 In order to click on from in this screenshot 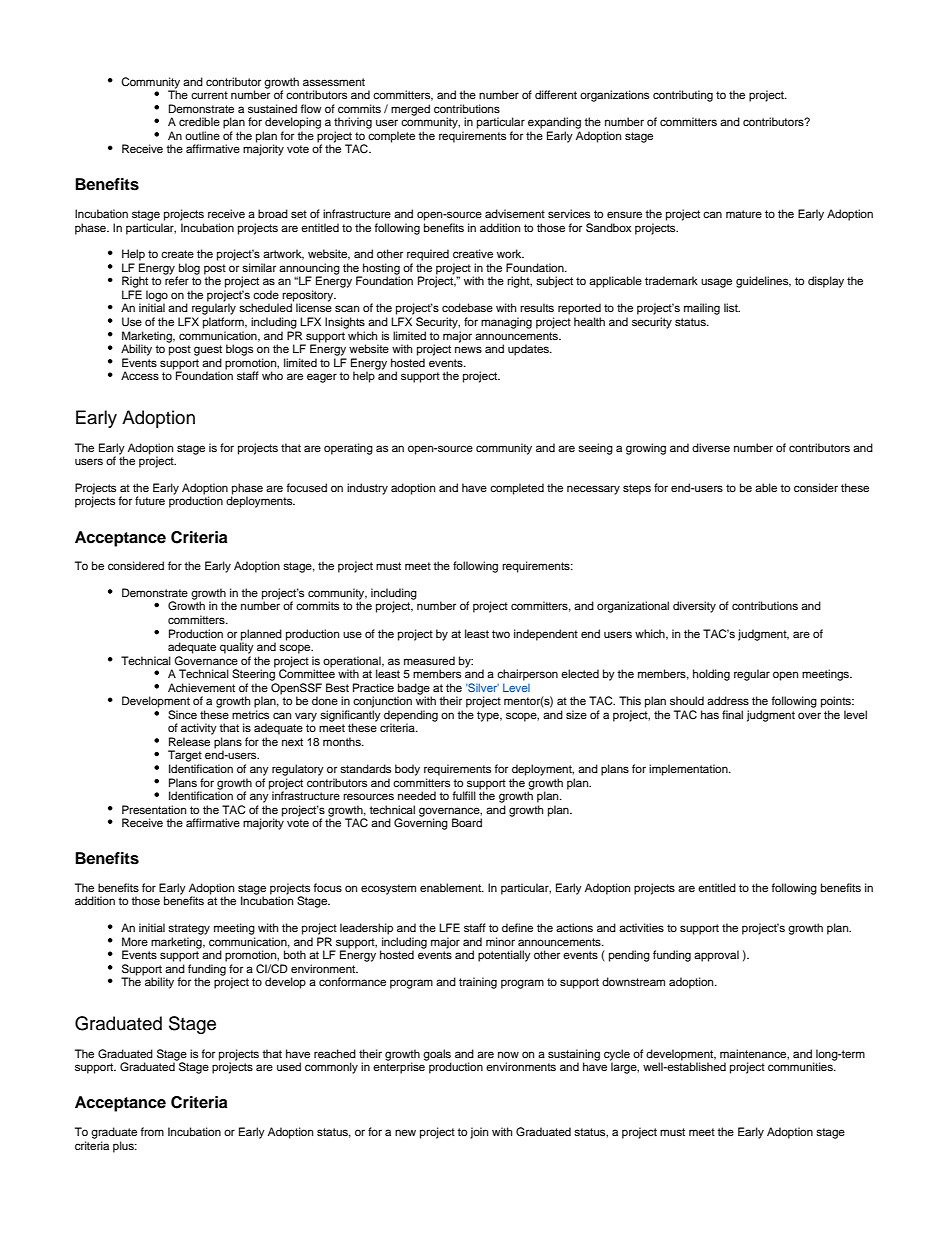, I will do `click(152, 1131)`.
